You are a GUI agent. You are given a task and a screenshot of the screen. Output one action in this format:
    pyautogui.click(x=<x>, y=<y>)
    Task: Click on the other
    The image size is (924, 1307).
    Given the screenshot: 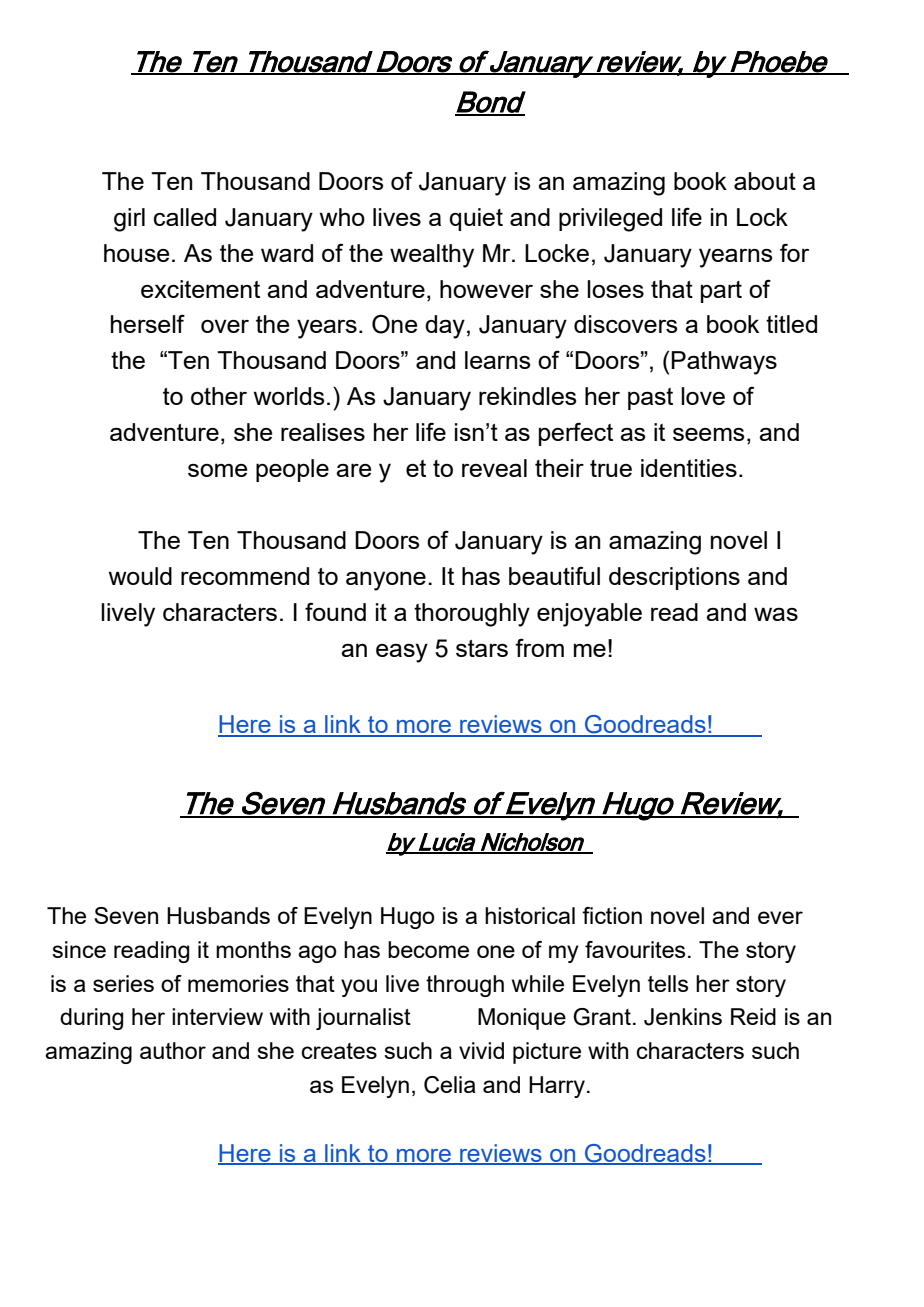 What is the action you would take?
    pyautogui.click(x=219, y=396)
